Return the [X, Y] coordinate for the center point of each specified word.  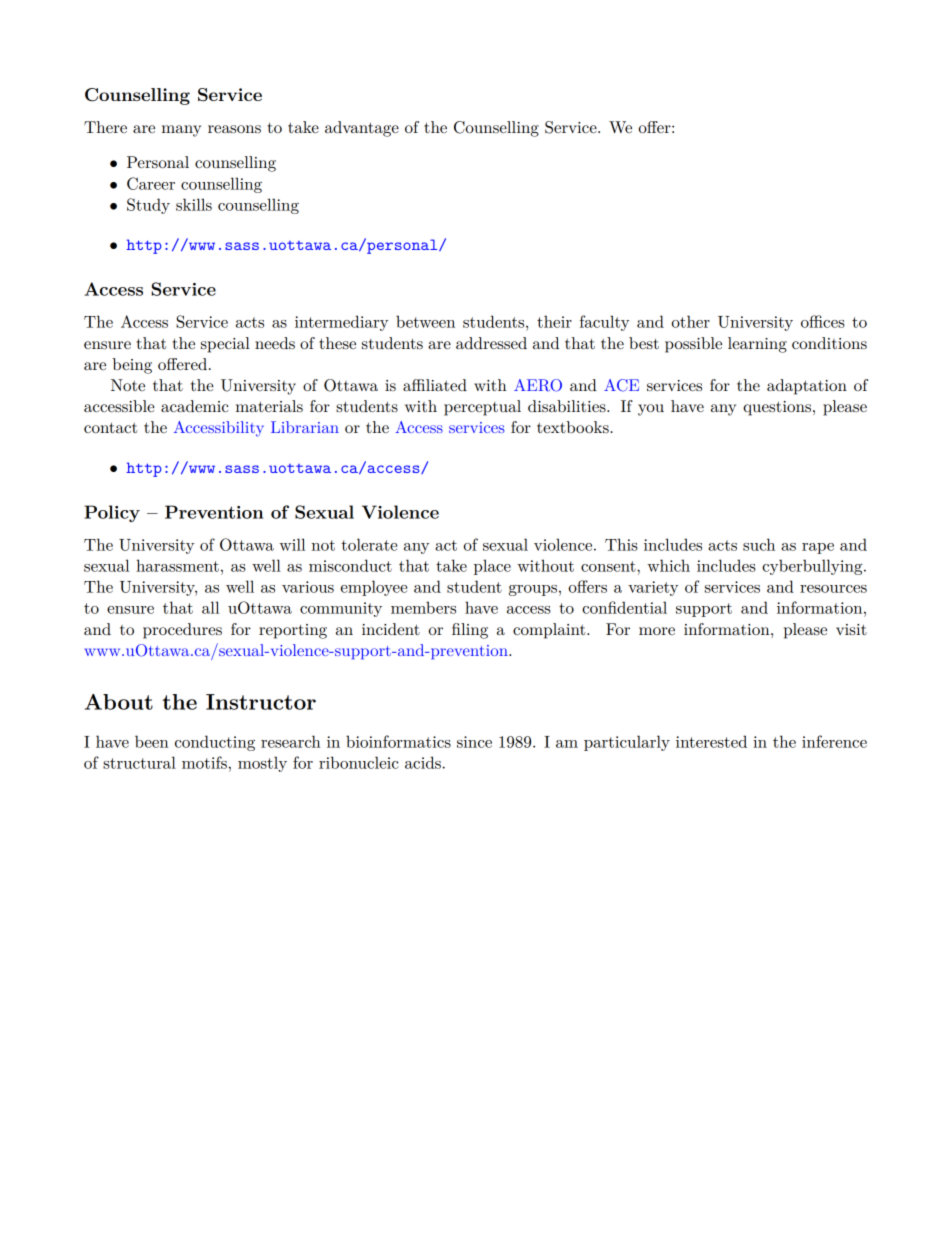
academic [195, 406]
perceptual [482, 408]
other [691, 321]
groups [533, 590]
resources [833, 589]
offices [823, 321]
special [225, 345]
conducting [215, 743]
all [210, 607]
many [181, 131]
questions [778, 408]
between [425, 321]
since [474, 742]
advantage [362, 129]
